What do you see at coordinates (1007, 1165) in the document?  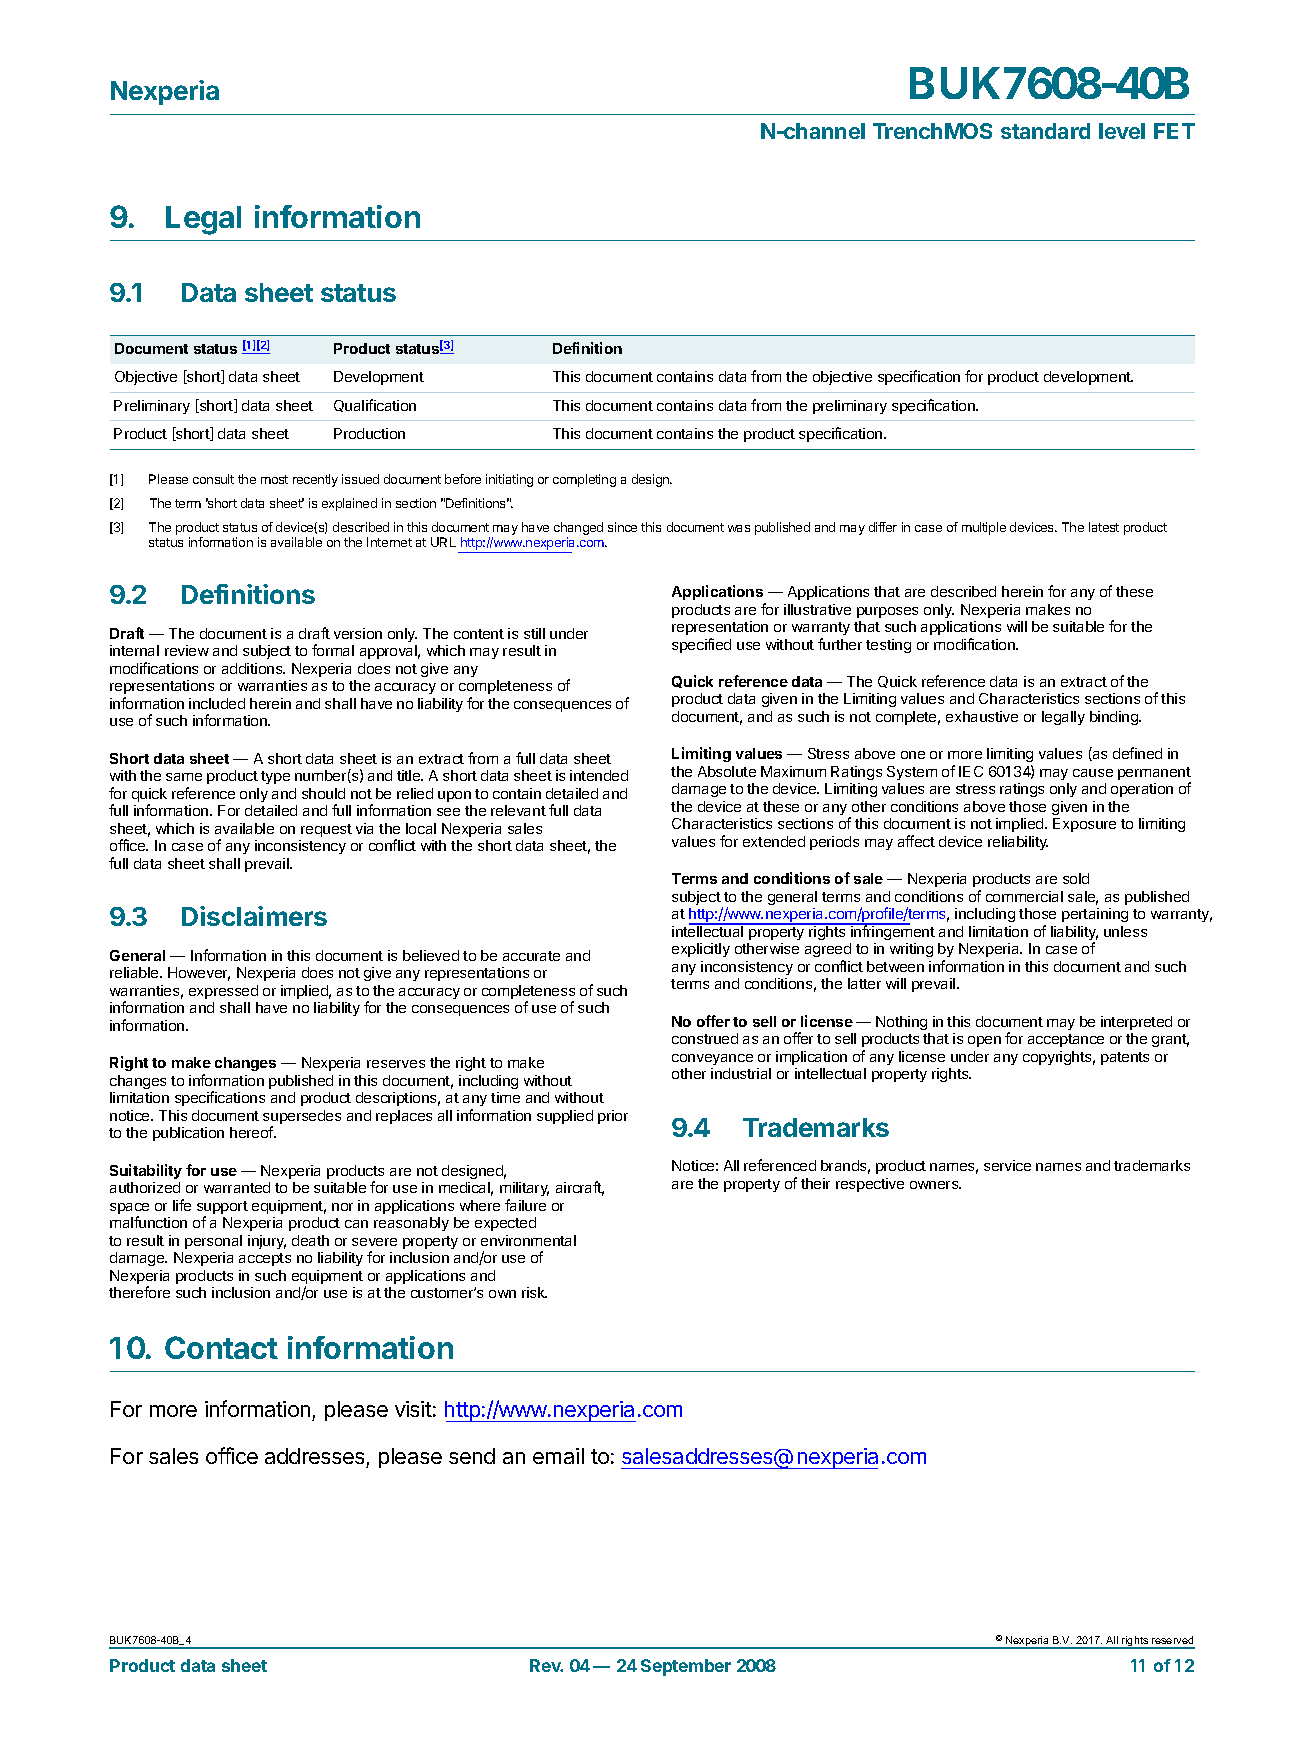 I see `service` at bounding box center [1007, 1165].
